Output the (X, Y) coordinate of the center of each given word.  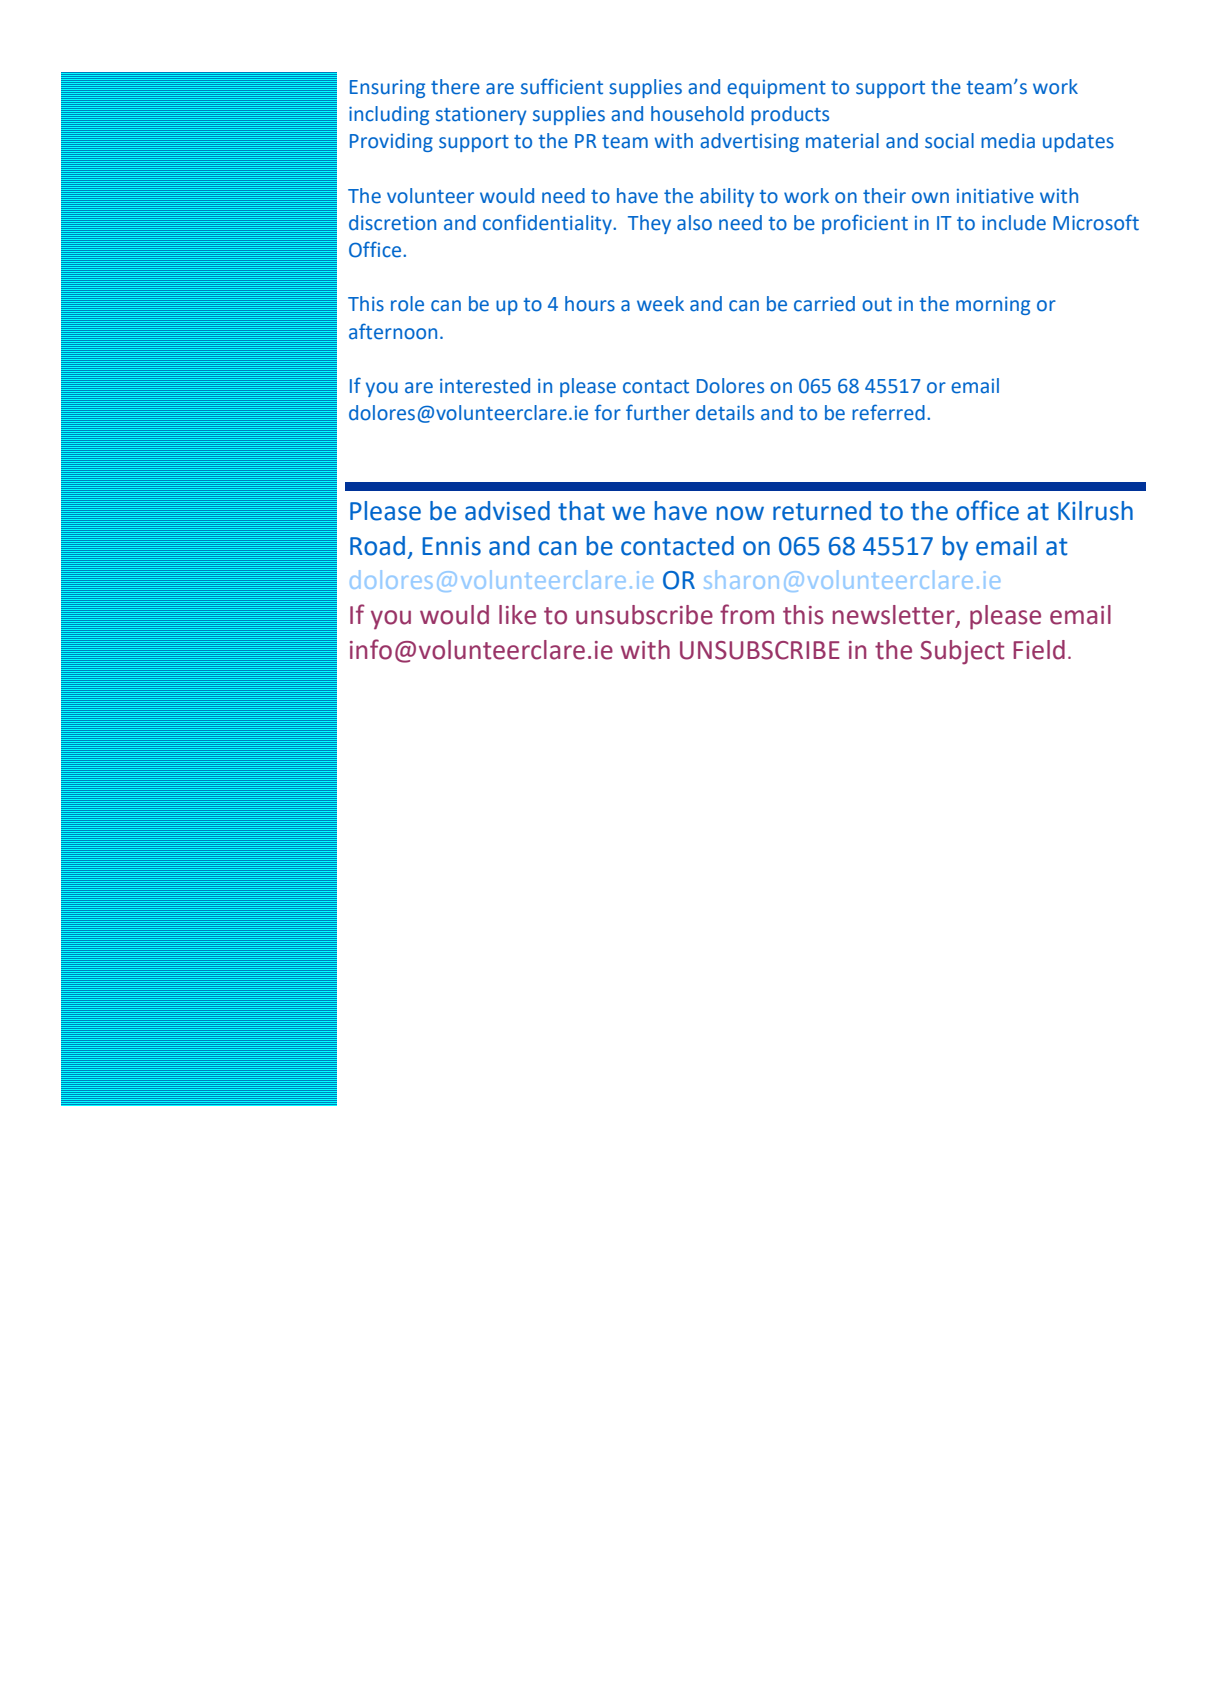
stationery (481, 116)
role (407, 304)
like (517, 615)
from (747, 614)
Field (1039, 650)
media (1008, 141)
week (660, 304)
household (697, 114)
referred (888, 412)
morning (993, 306)
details (725, 413)
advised (507, 511)
